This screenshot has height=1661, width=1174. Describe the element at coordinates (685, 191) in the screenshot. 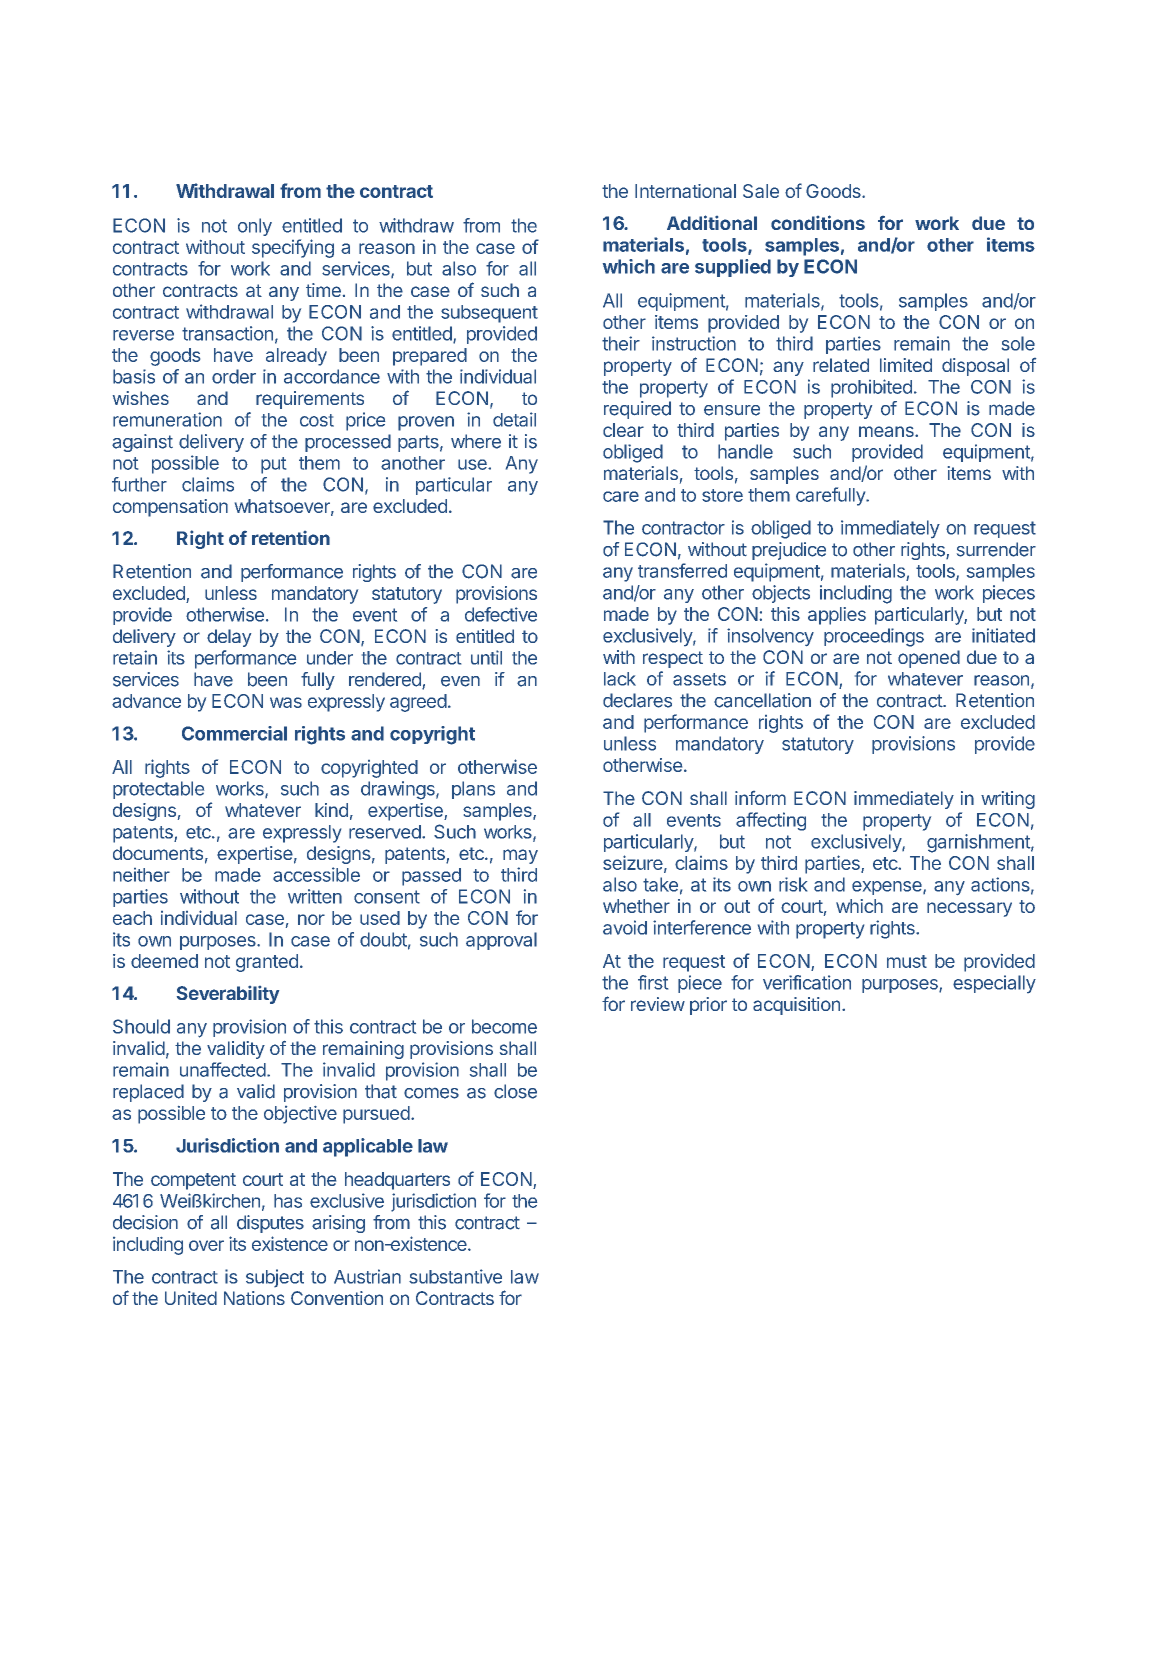

I see `International` at that location.
